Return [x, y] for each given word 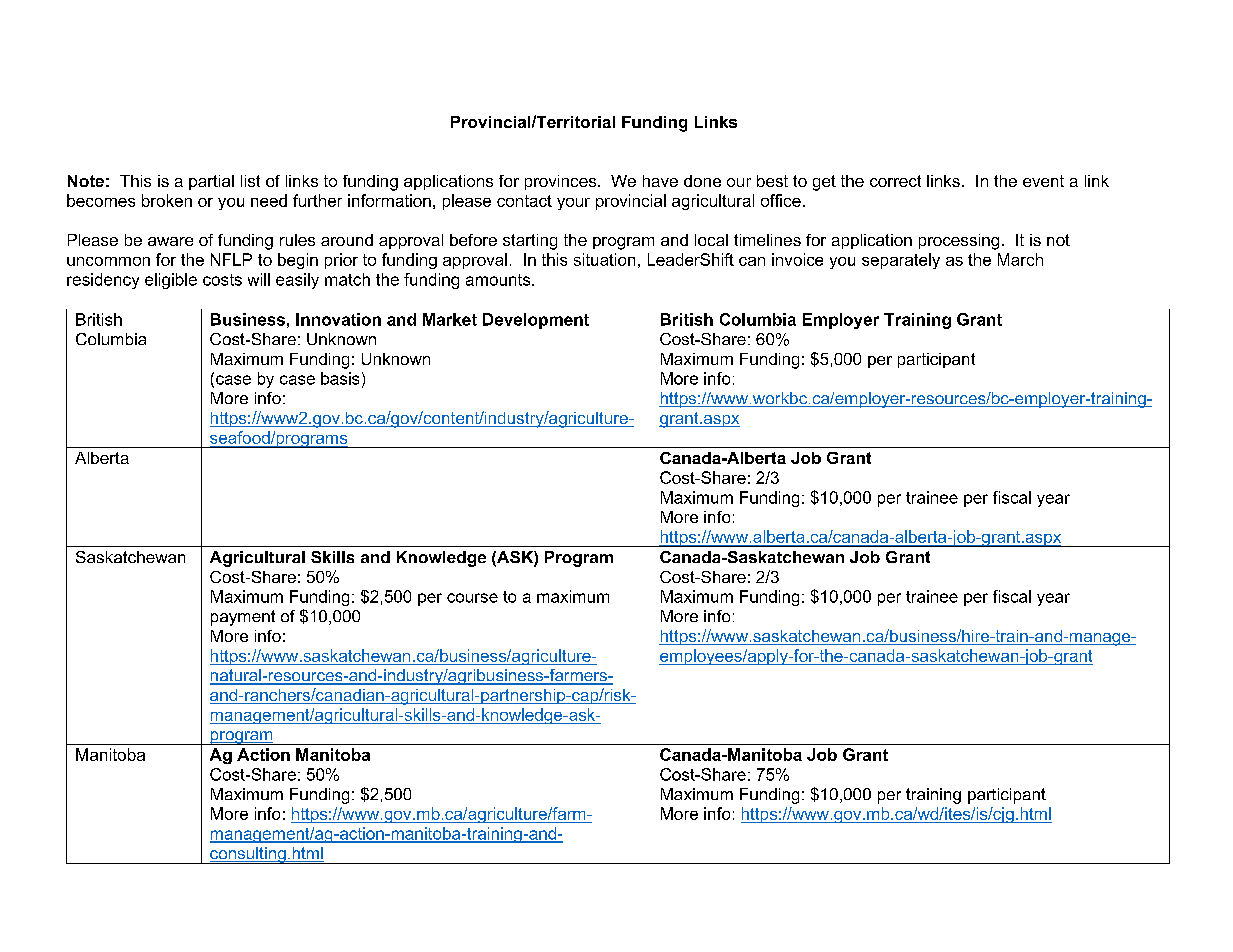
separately [901, 261]
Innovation [338, 319]
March [1020, 259]
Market [450, 319]
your [573, 204]
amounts [499, 280]
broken [167, 200]
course [472, 598]
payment [243, 618]
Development [536, 321]
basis [340, 378]
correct [895, 181]
